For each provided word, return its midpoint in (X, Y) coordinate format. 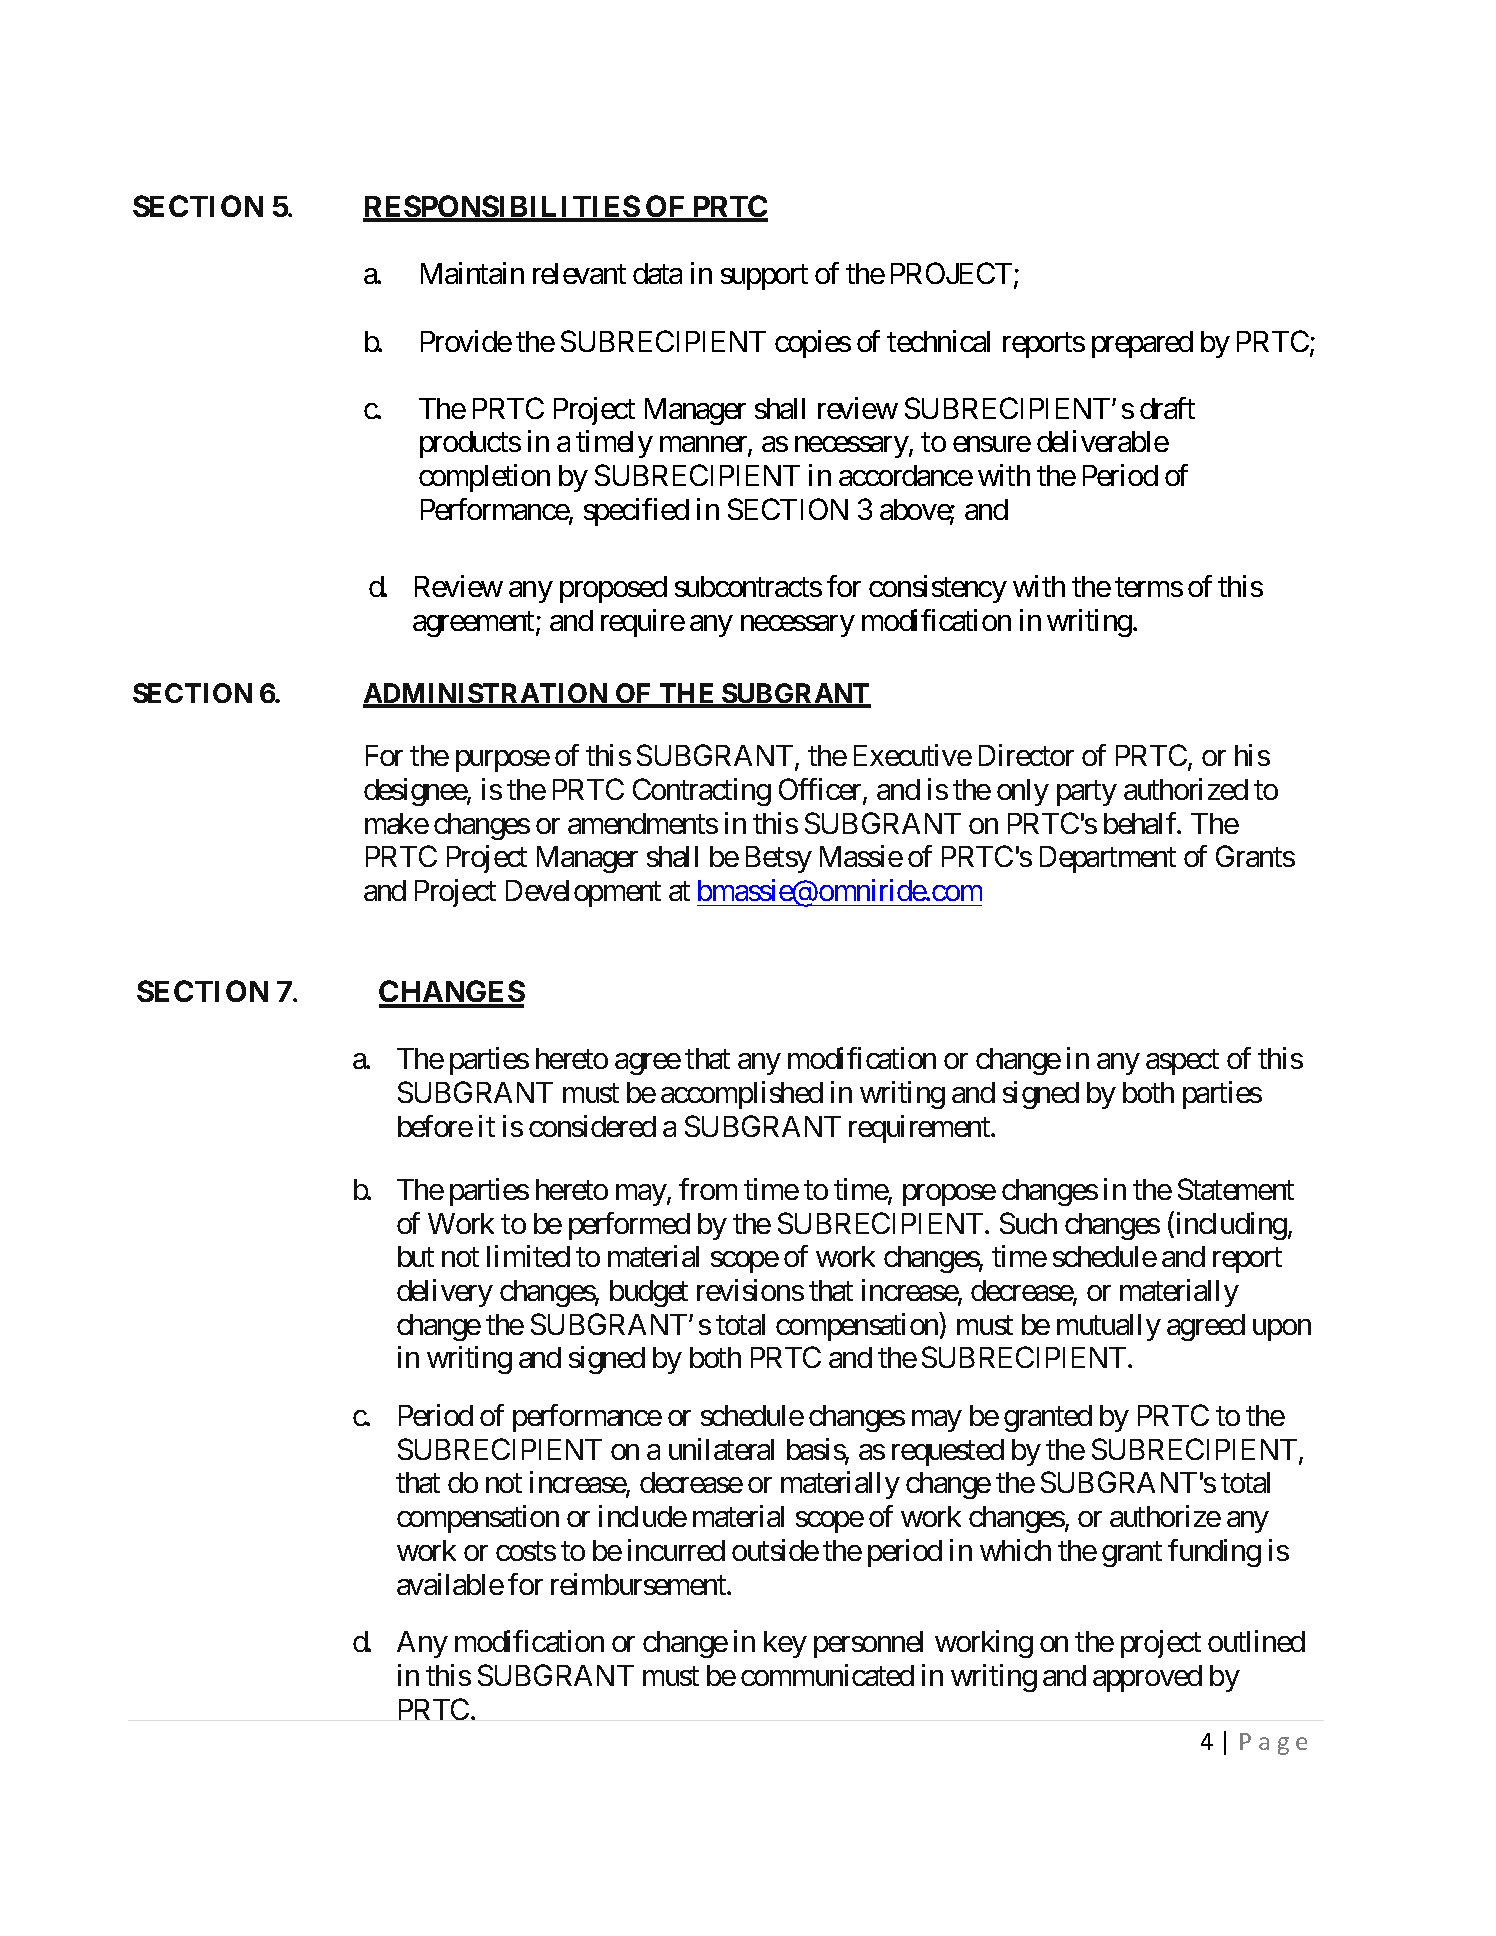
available (450, 1584)
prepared (1142, 344)
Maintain (472, 273)
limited (528, 1256)
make (397, 823)
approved (1147, 1678)
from (708, 1189)
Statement (1236, 1189)
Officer (821, 790)
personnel (868, 1644)
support (764, 277)
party (1087, 793)
